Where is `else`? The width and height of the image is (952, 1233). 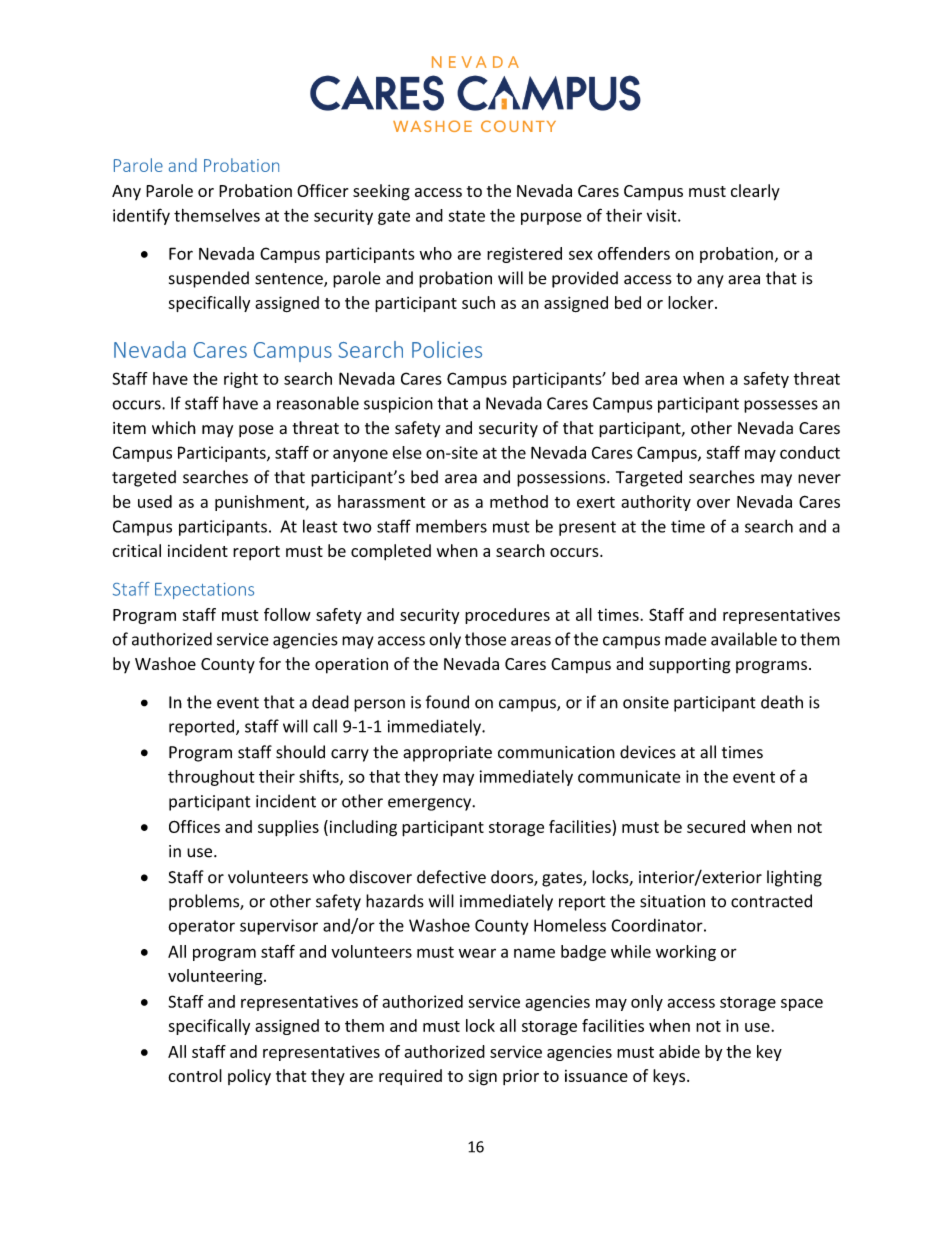 else is located at coordinates (407, 452).
